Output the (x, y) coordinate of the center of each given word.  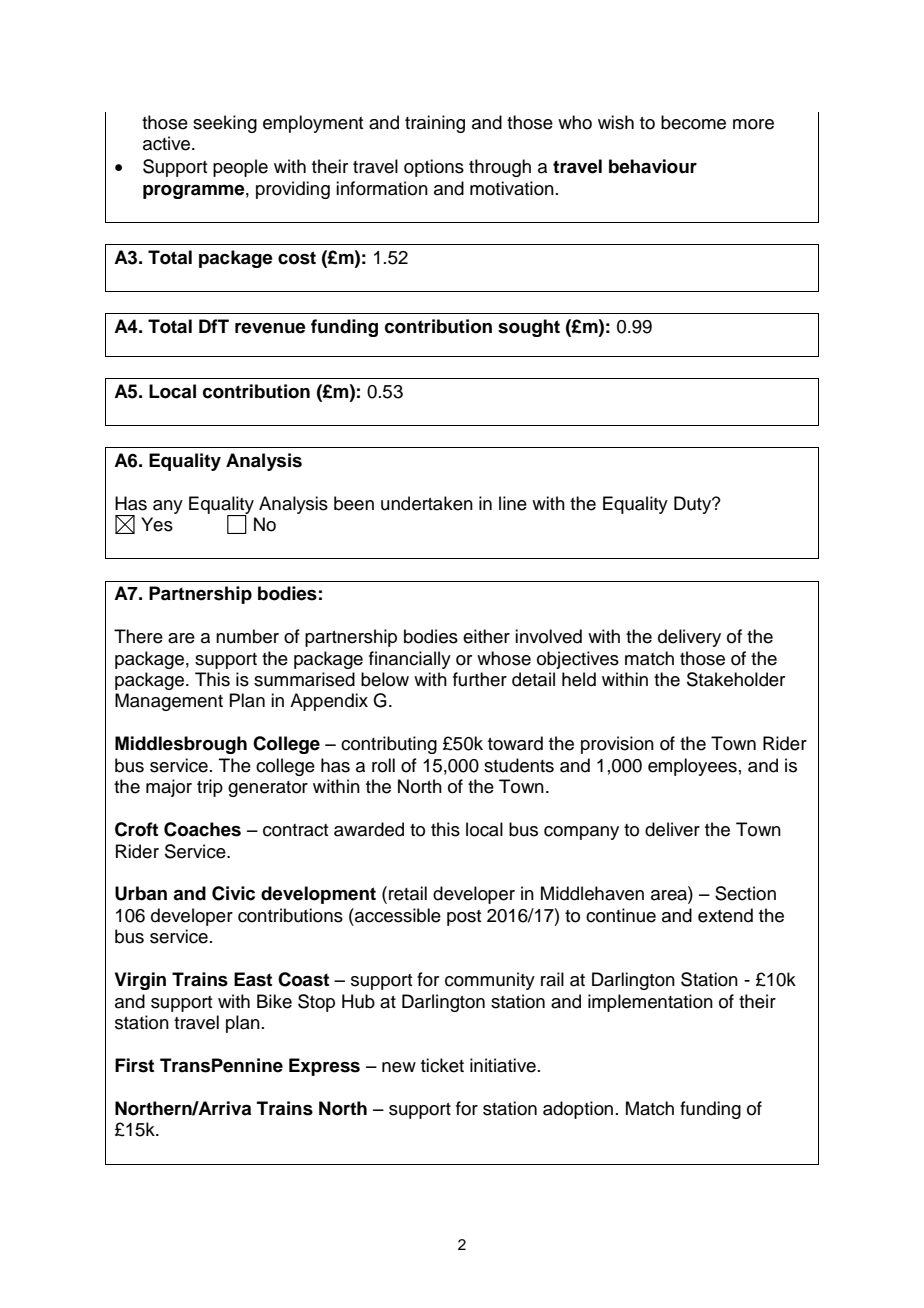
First (134, 1065)
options (434, 168)
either (486, 636)
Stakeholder (736, 679)
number (247, 636)
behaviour (653, 166)
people (240, 168)
